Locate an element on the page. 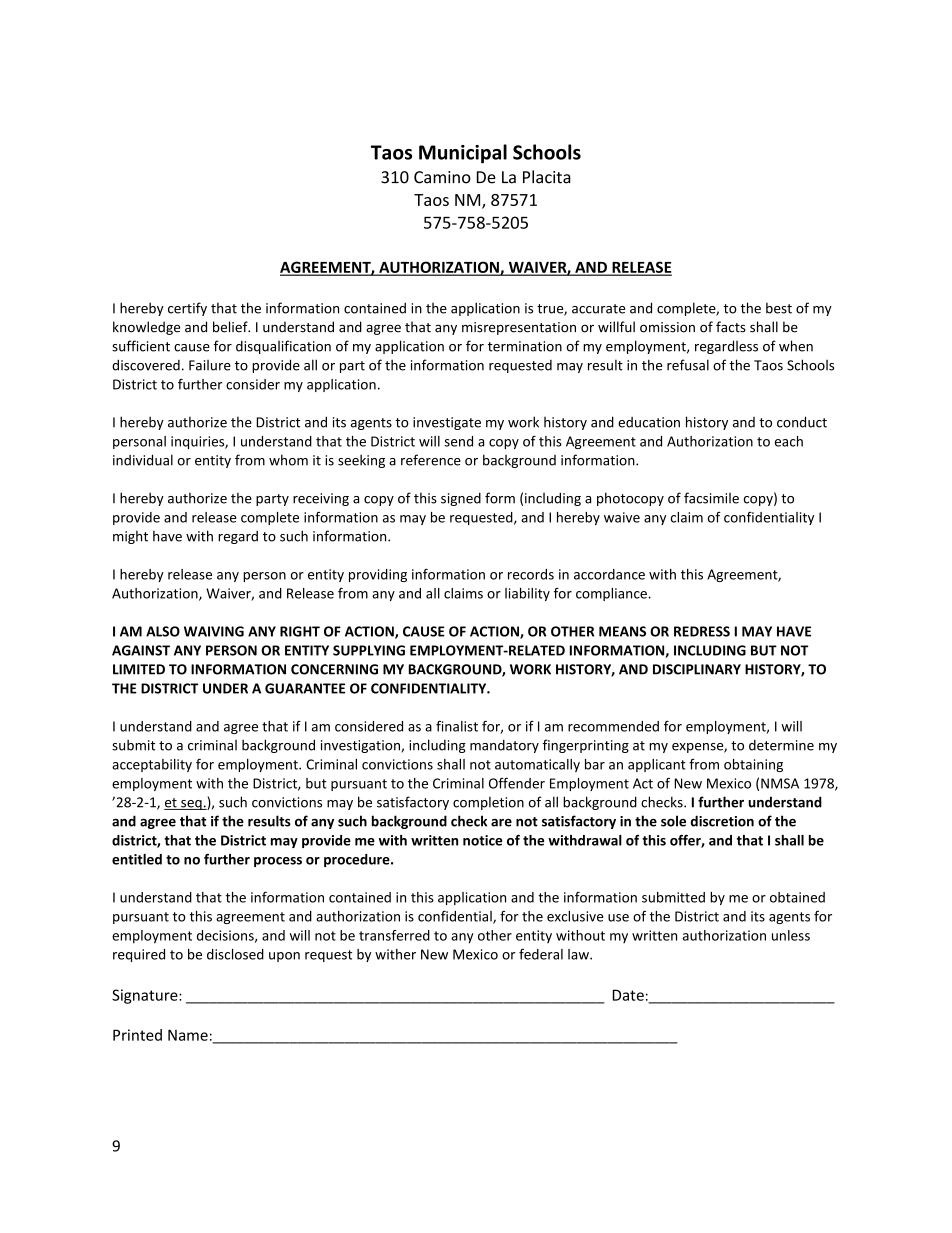 The image size is (952, 1233). send is located at coordinates (458, 441).
